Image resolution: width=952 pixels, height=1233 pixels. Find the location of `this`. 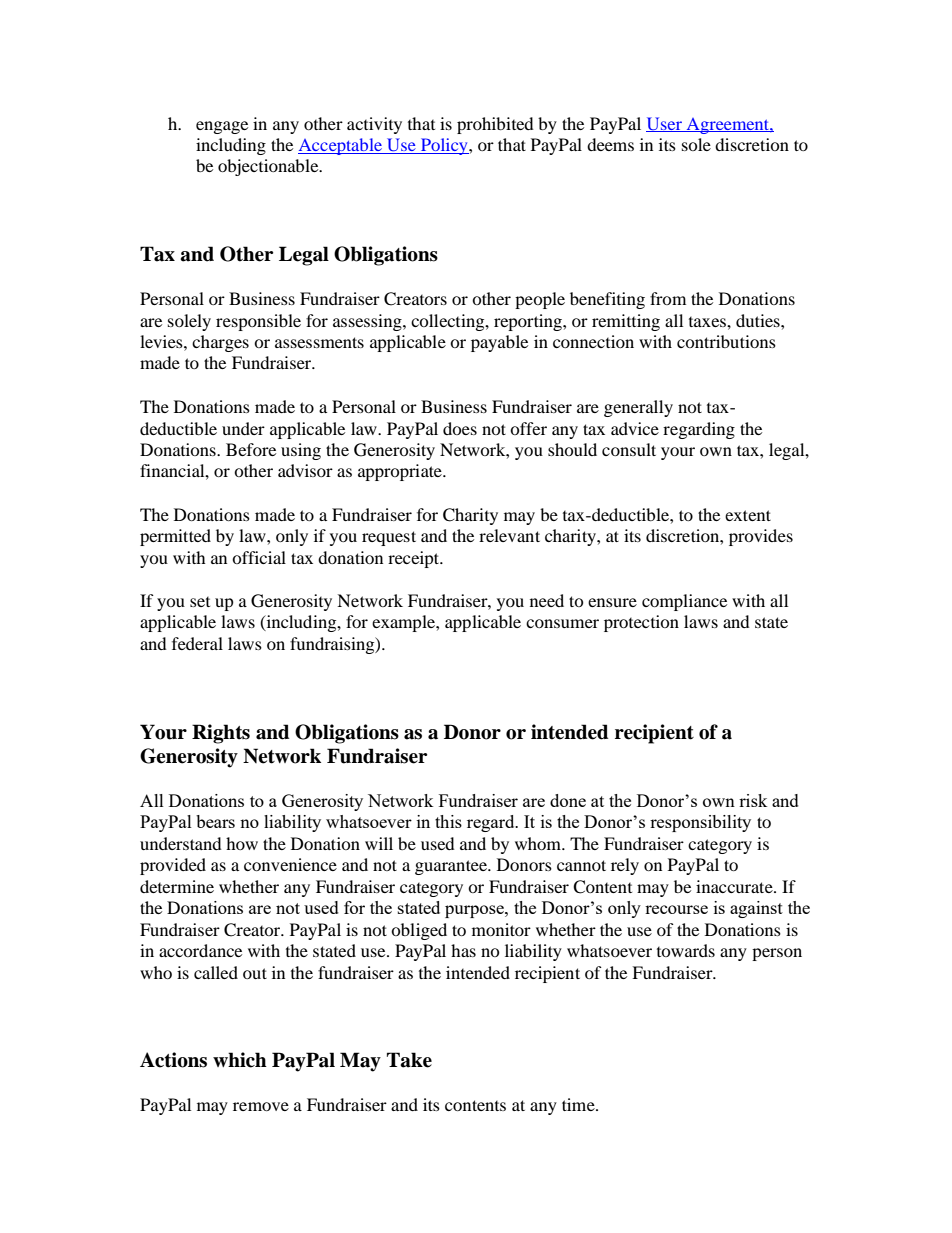

this is located at coordinates (448, 821).
